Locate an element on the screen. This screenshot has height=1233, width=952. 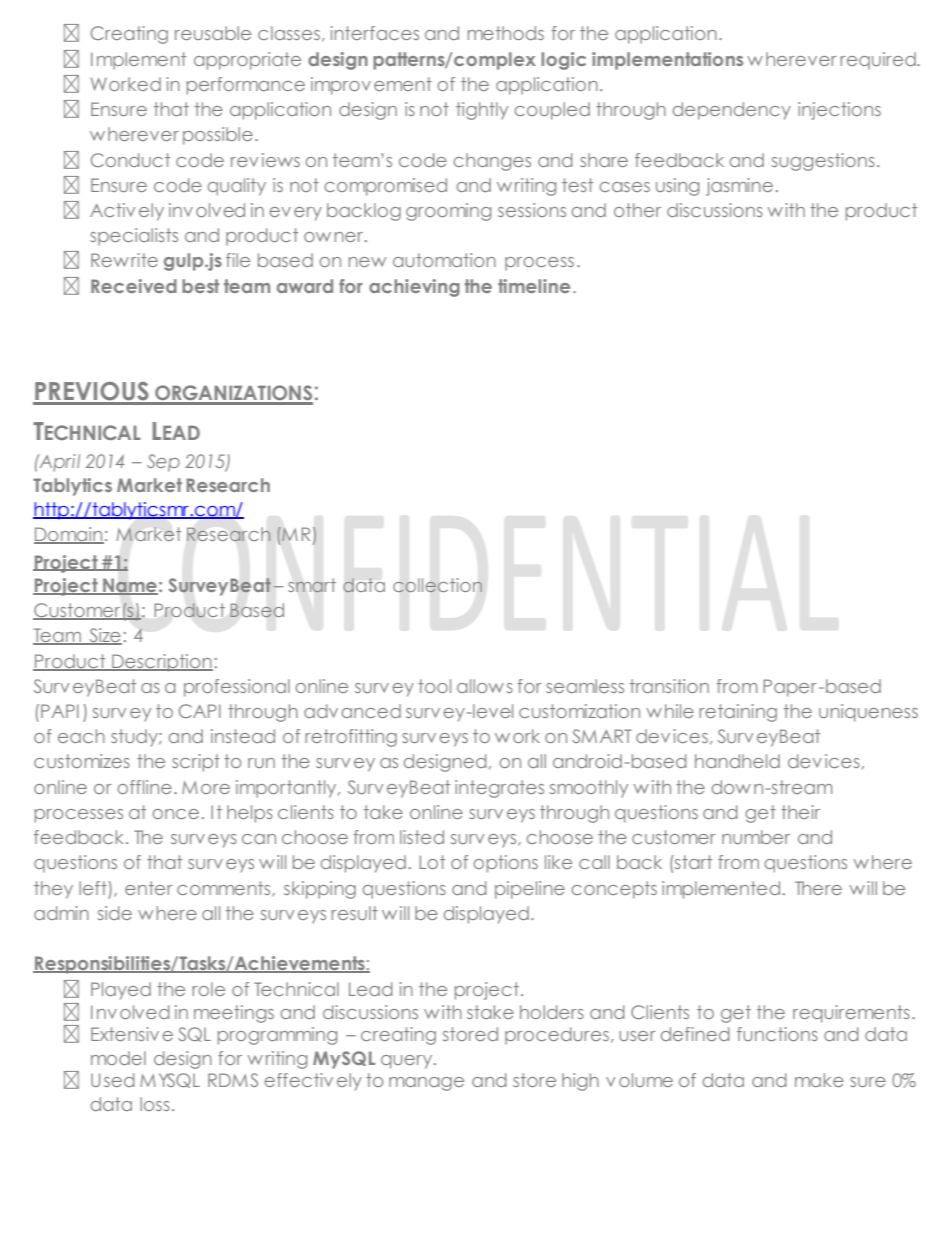
manage is located at coordinates (426, 1084).
